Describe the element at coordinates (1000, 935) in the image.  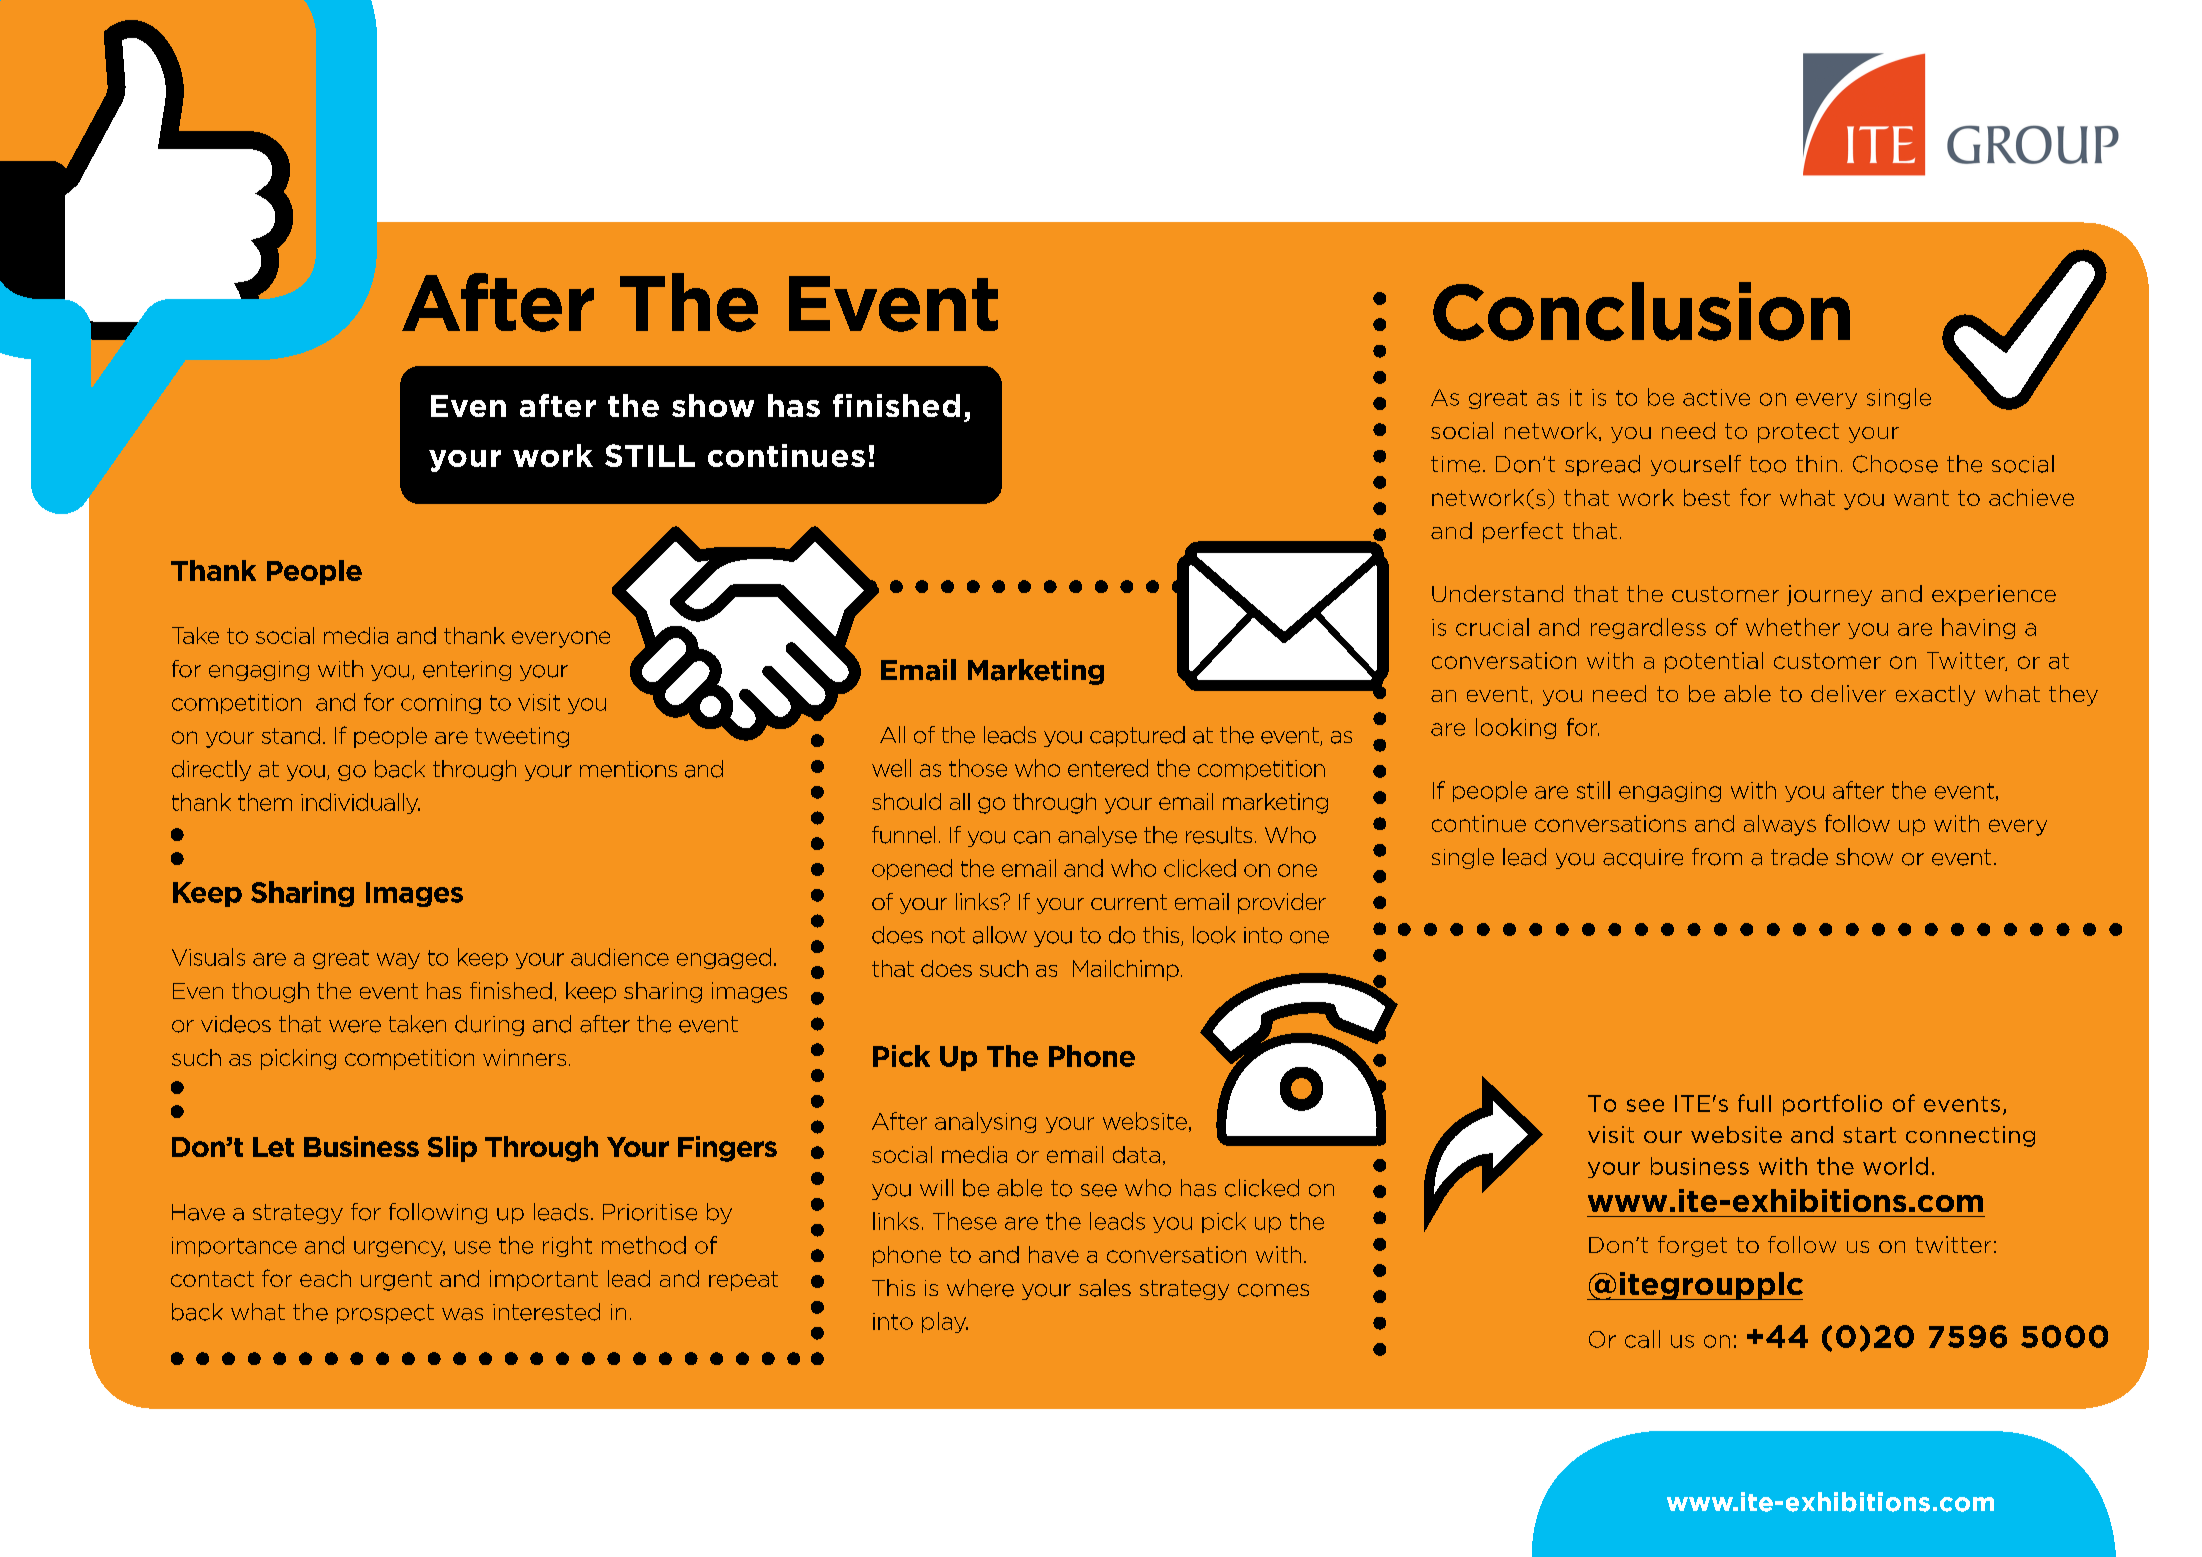
I see `allow` at that location.
